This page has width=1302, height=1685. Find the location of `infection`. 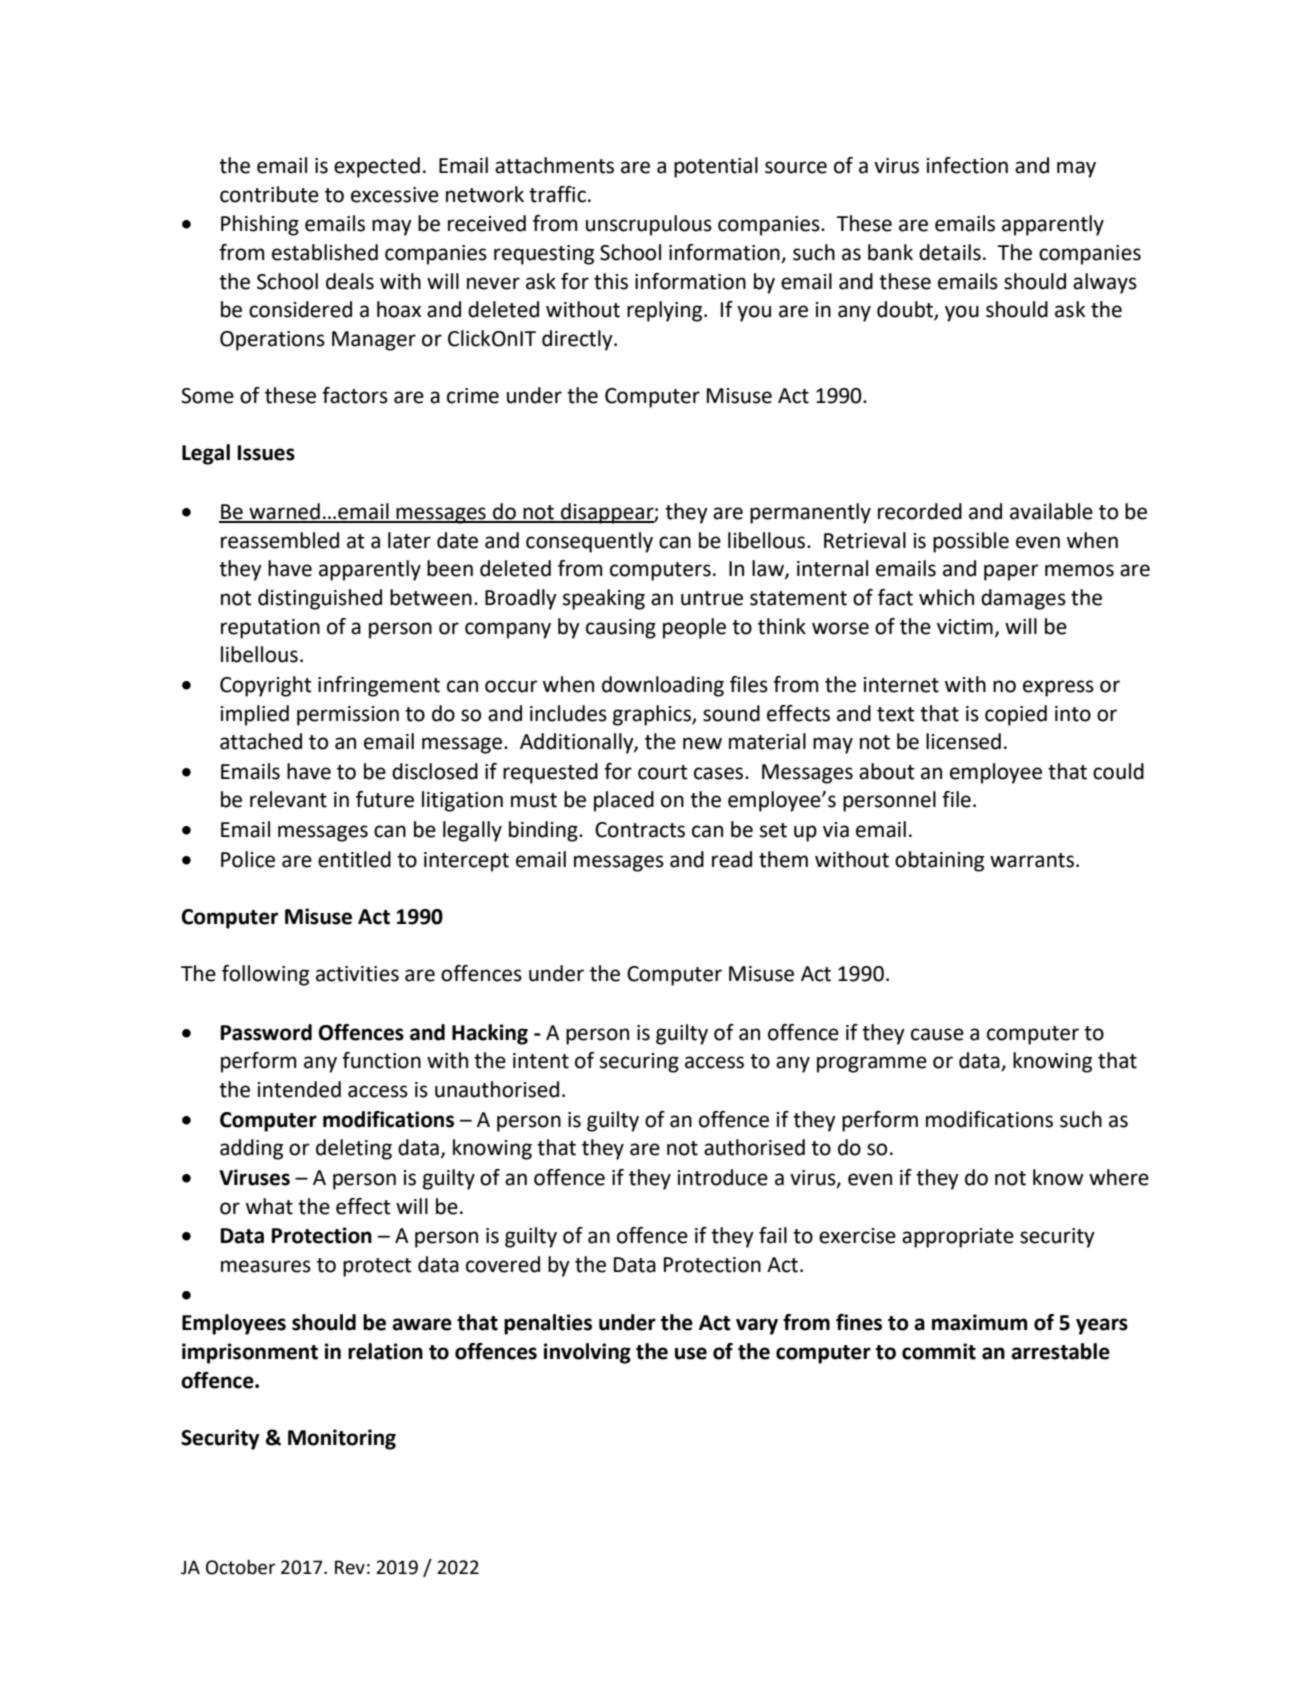

infection is located at coordinates (967, 165).
